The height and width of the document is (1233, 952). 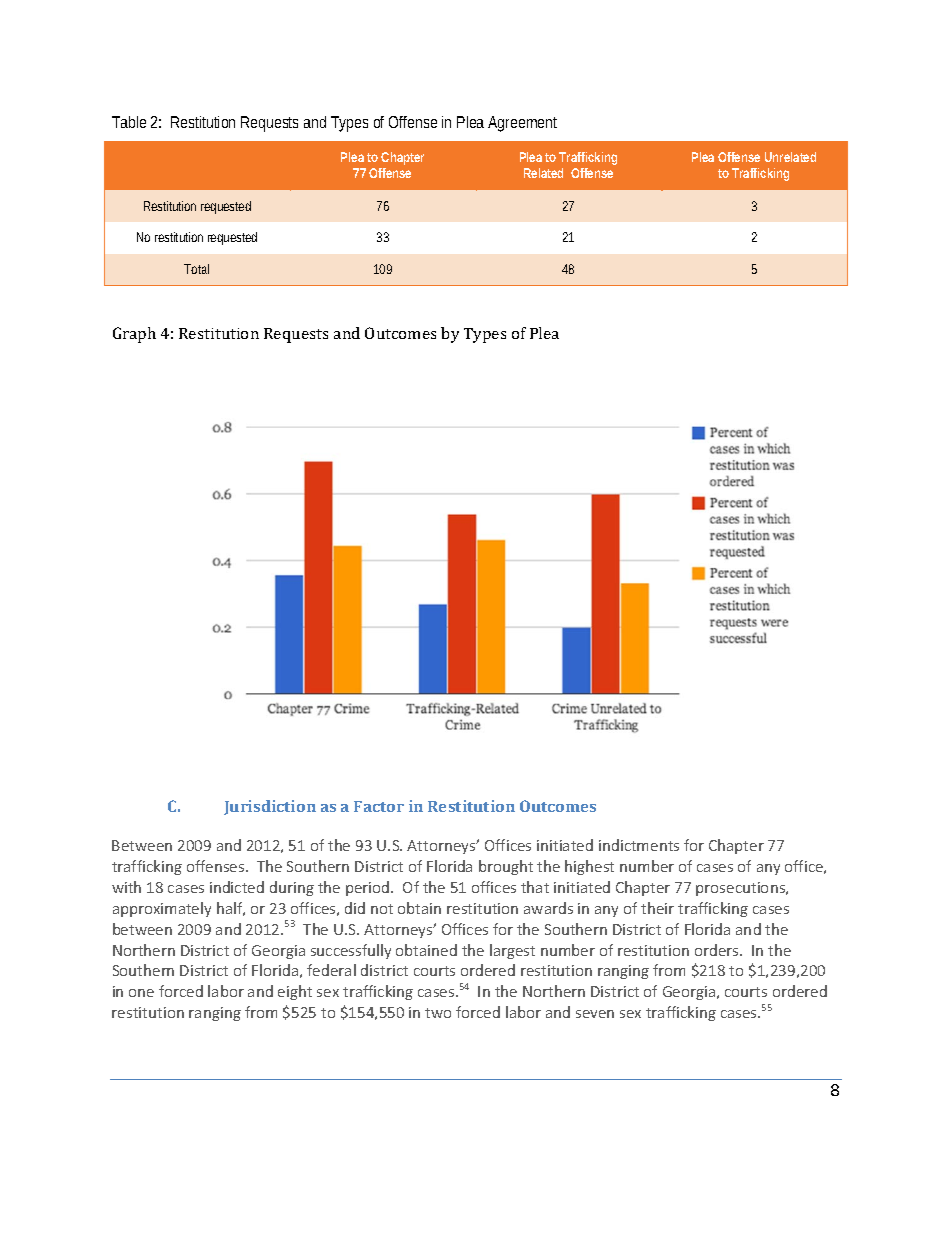 I want to click on Graph, so click(x=134, y=335).
